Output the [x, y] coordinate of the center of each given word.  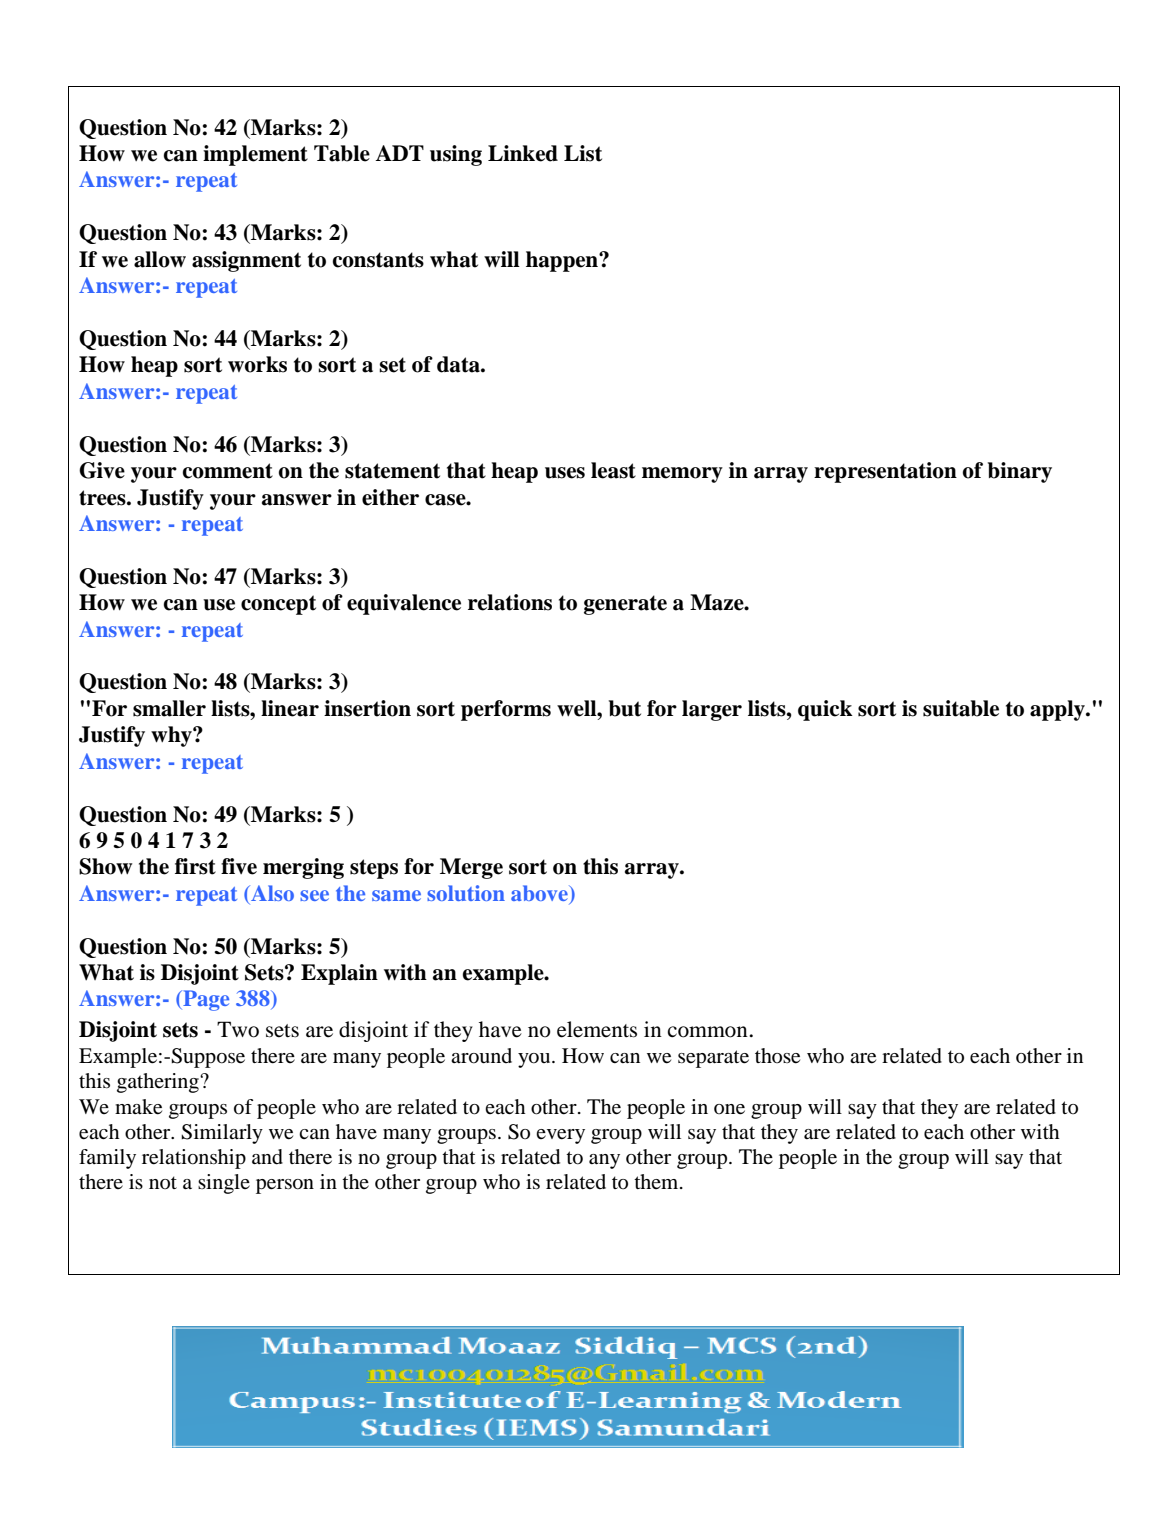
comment [228, 471]
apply [1058, 710]
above [540, 894]
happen [563, 261]
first [195, 866]
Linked [523, 153]
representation [885, 472]
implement [255, 155]
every [560, 1136]
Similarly [222, 1134]
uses [565, 473]
